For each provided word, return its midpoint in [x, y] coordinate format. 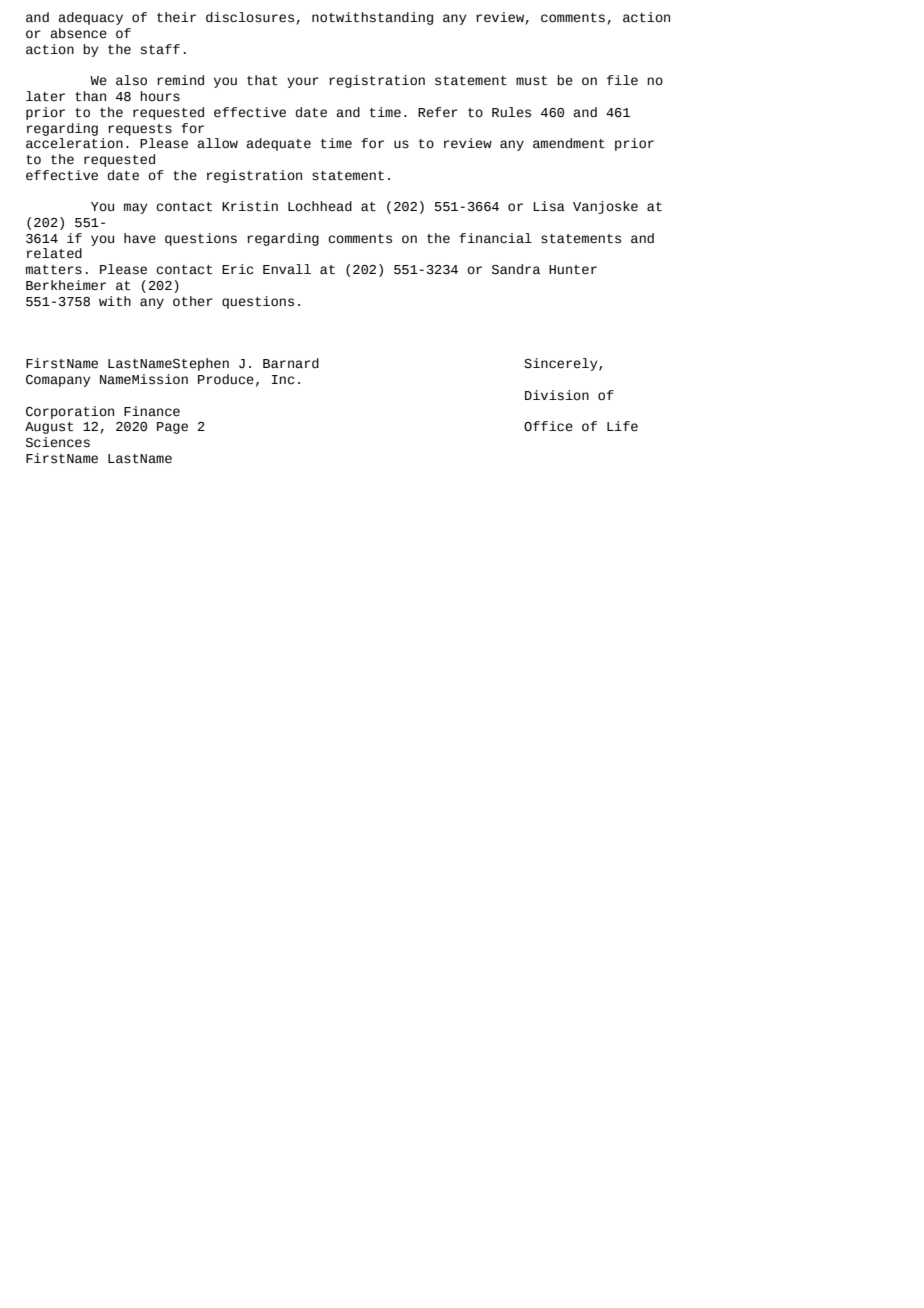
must [531, 81]
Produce [226, 379]
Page [172, 428]
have [140, 238]
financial [495, 238]
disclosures [250, 17]
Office [548, 426]
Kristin [250, 206]
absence [78, 33]
